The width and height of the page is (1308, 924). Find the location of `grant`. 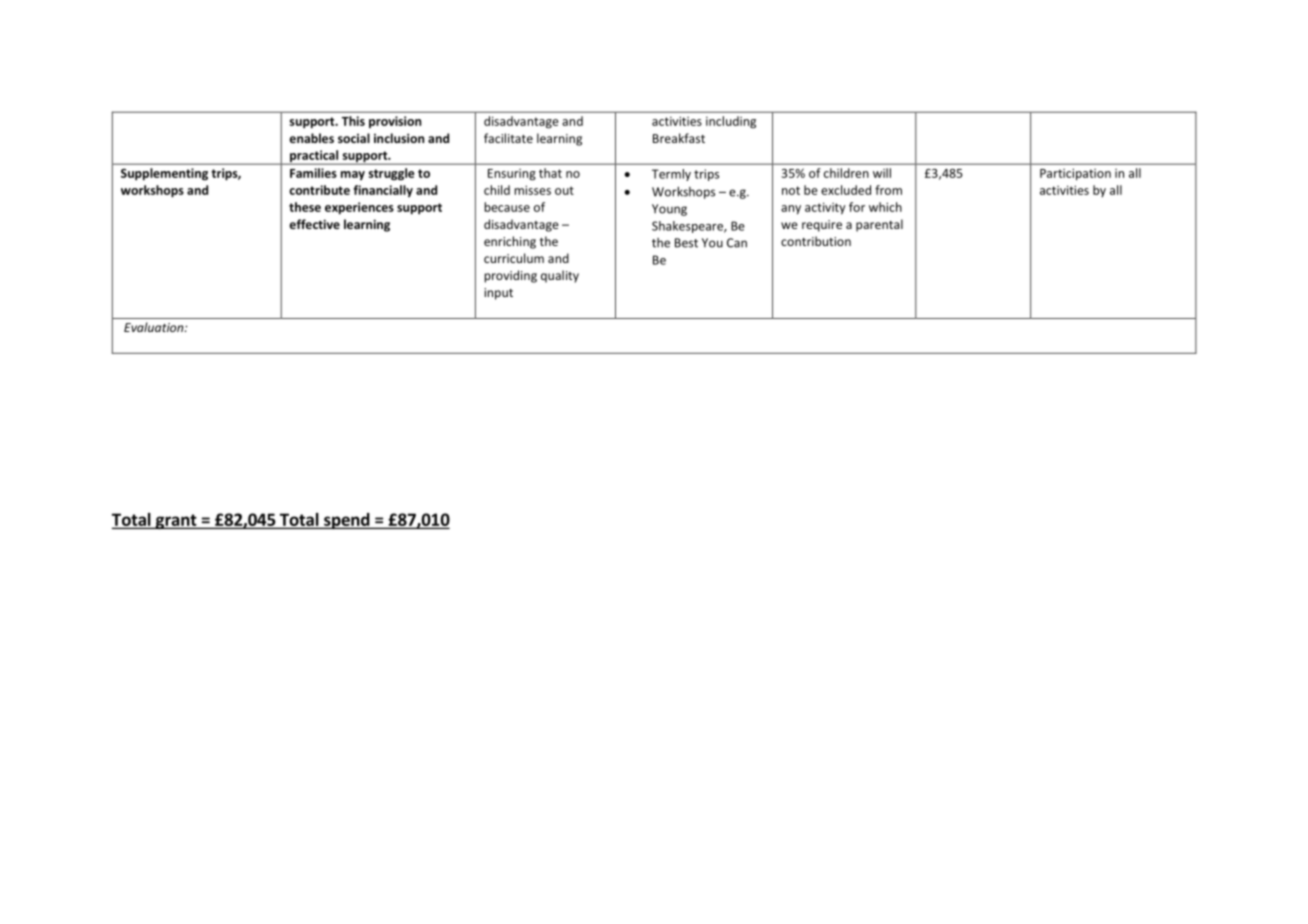

grant is located at coordinates (176, 521).
